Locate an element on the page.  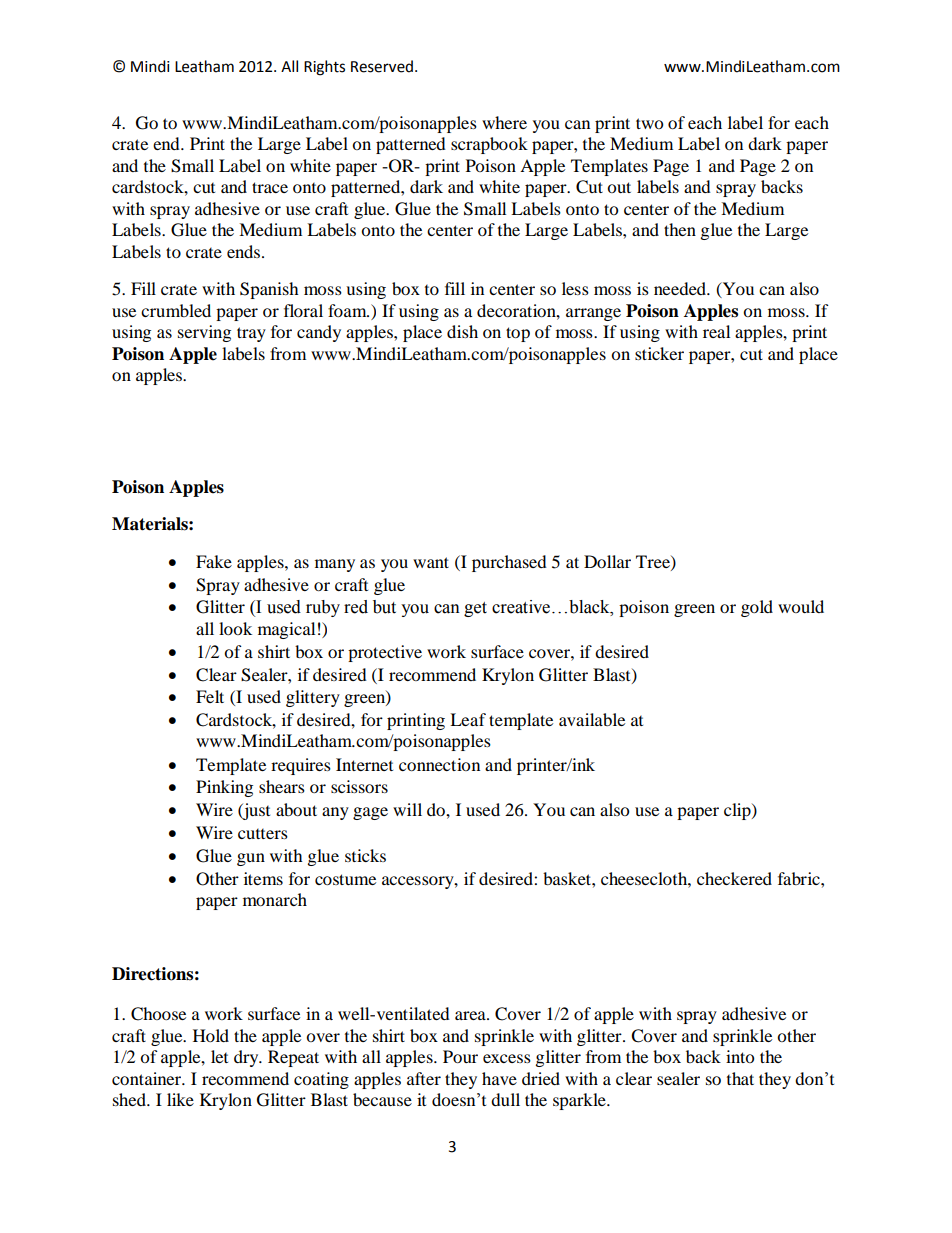
will is located at coordinates (407, 809).
